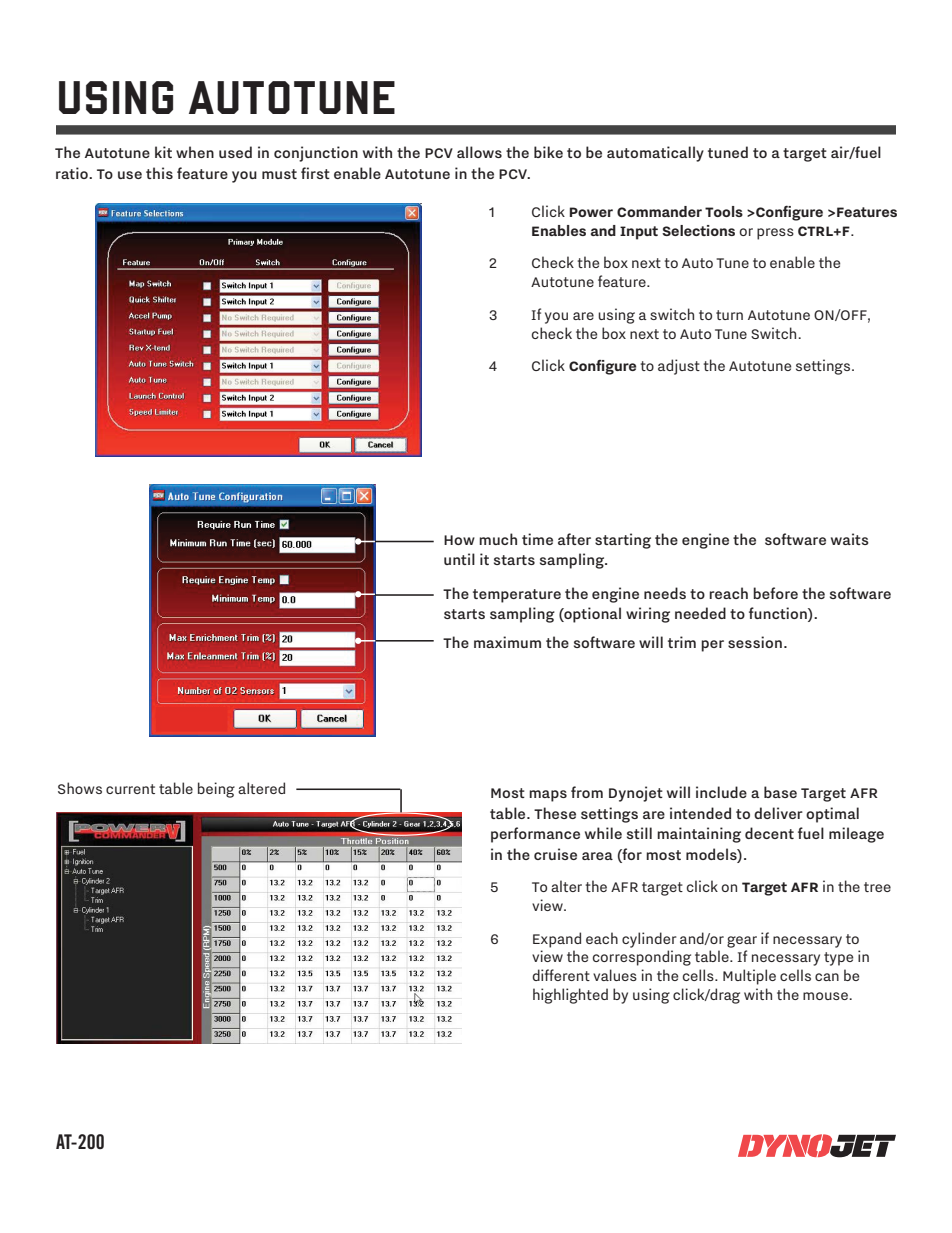 The image size is (952, 1233). What do you see at coordinates (724, 211) in the screenshot?
I see `Tools` at bounding box center [724, 211].
